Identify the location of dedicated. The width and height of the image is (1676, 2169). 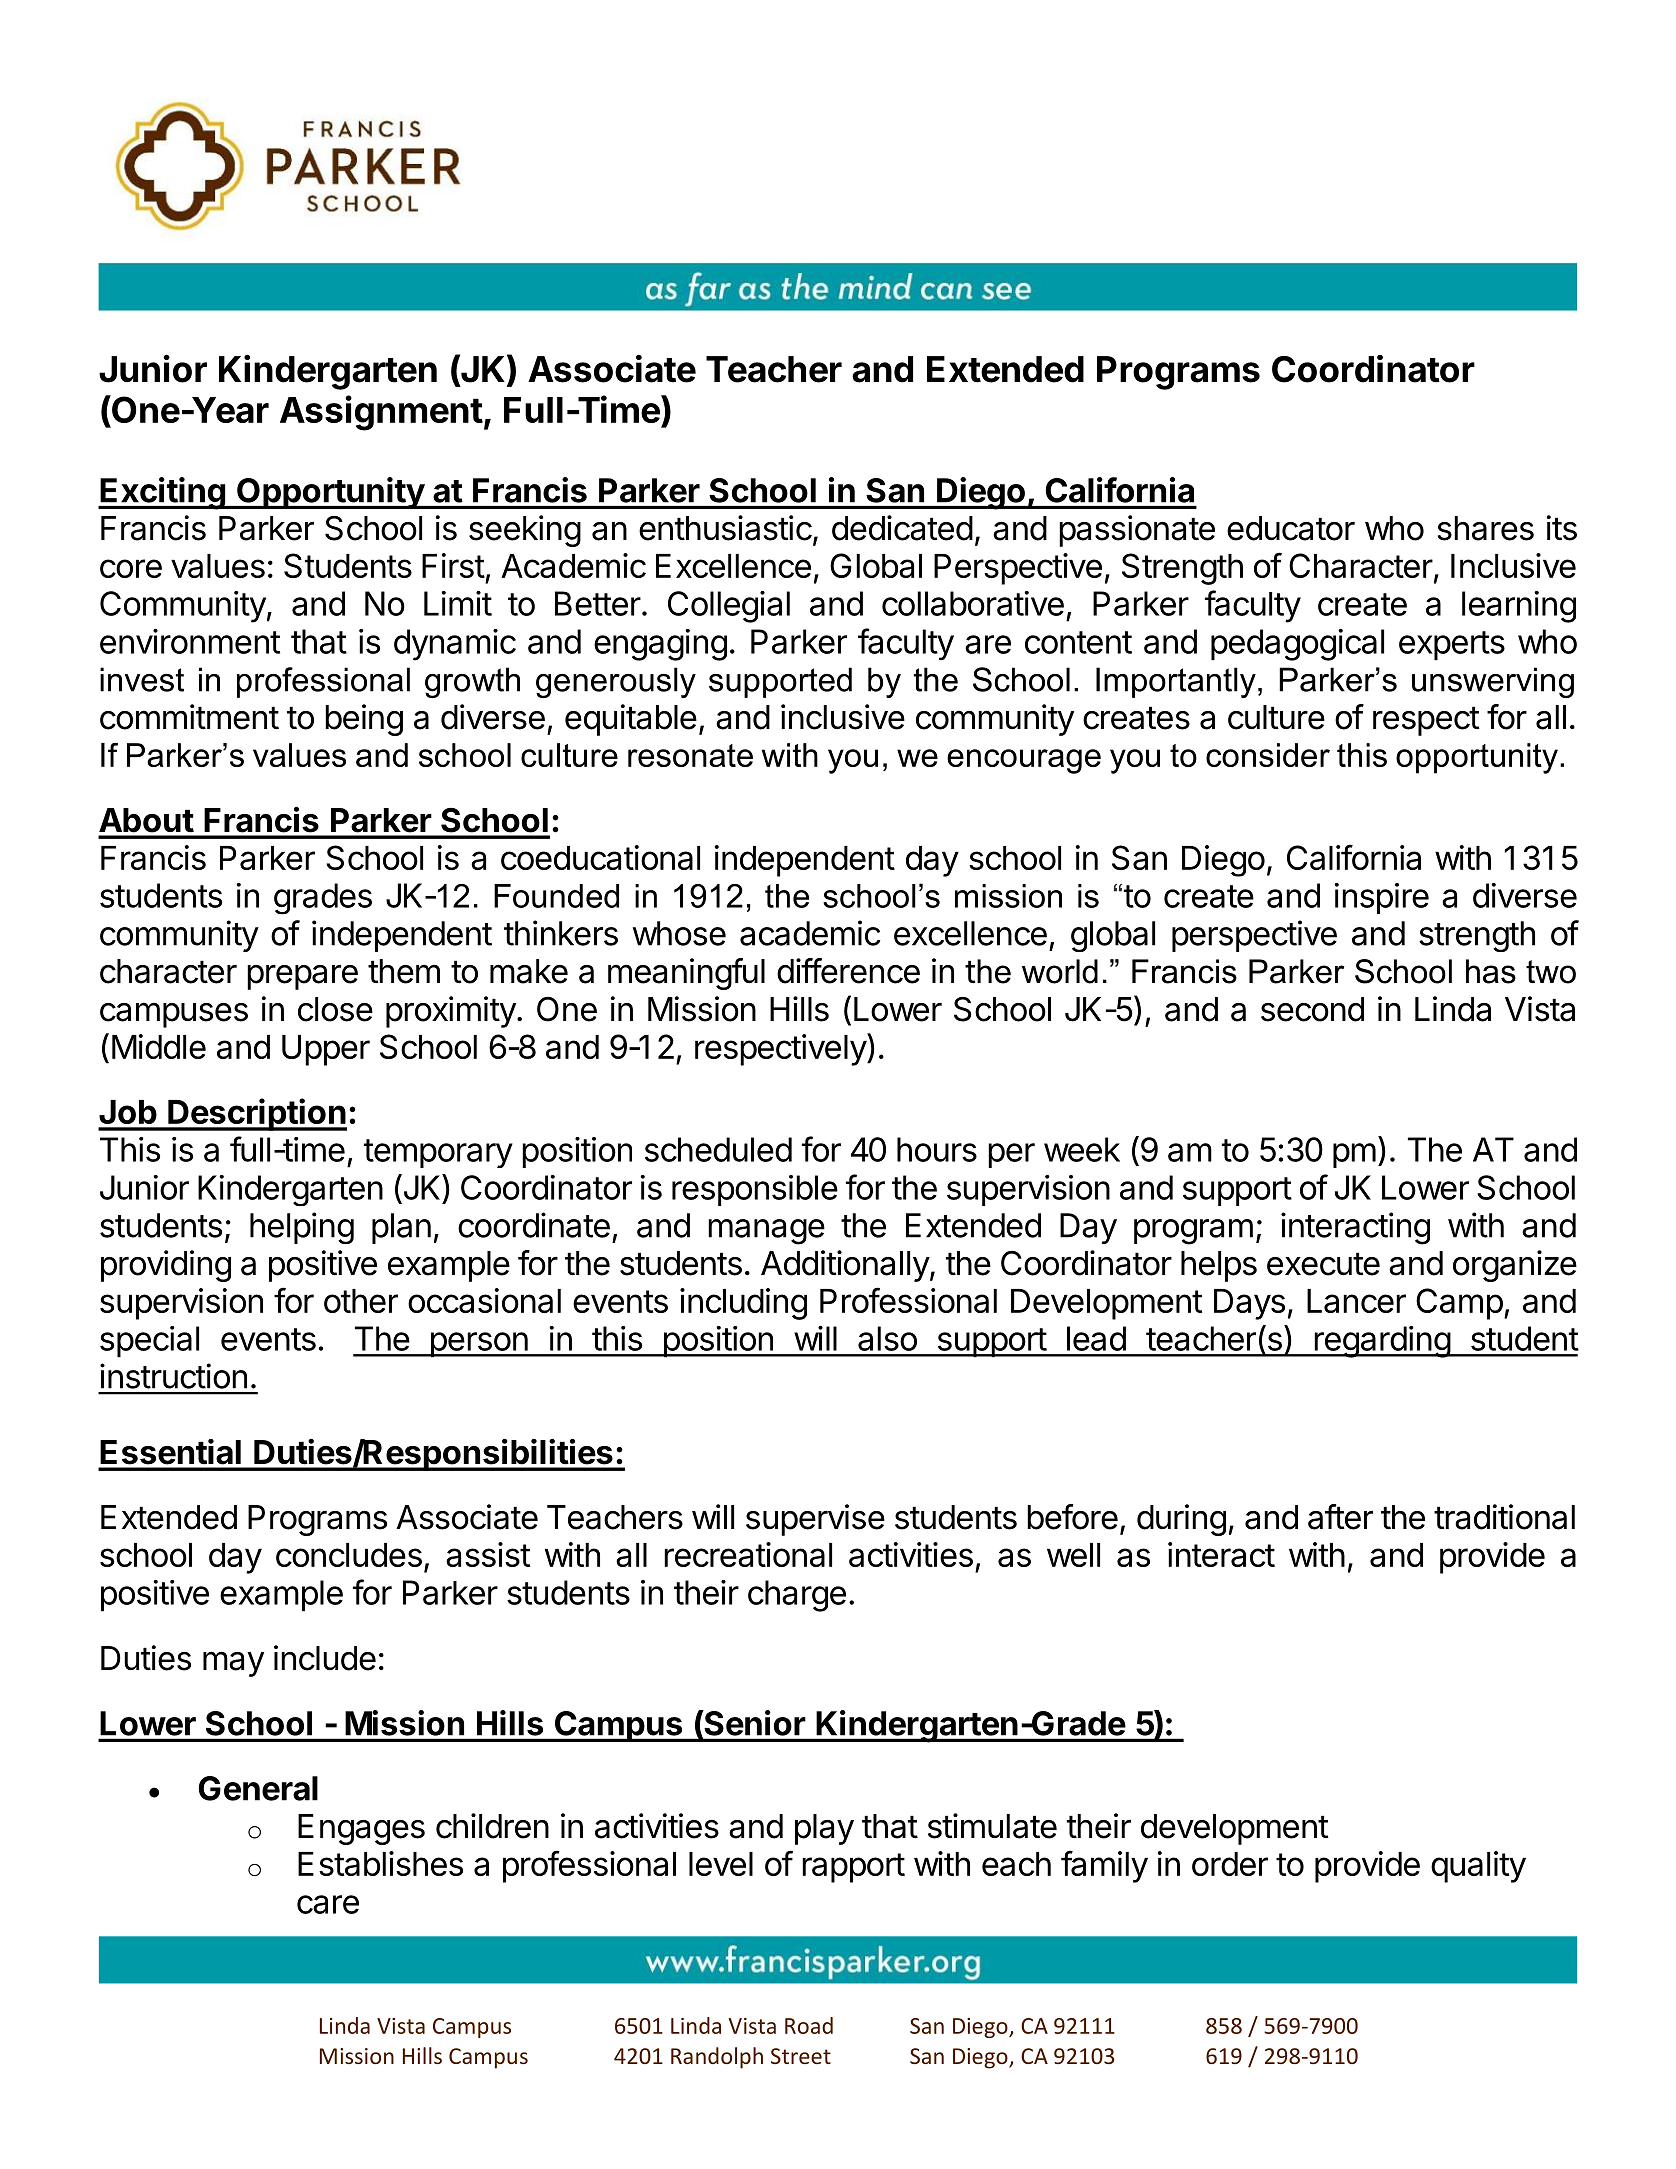
(902, 528).
